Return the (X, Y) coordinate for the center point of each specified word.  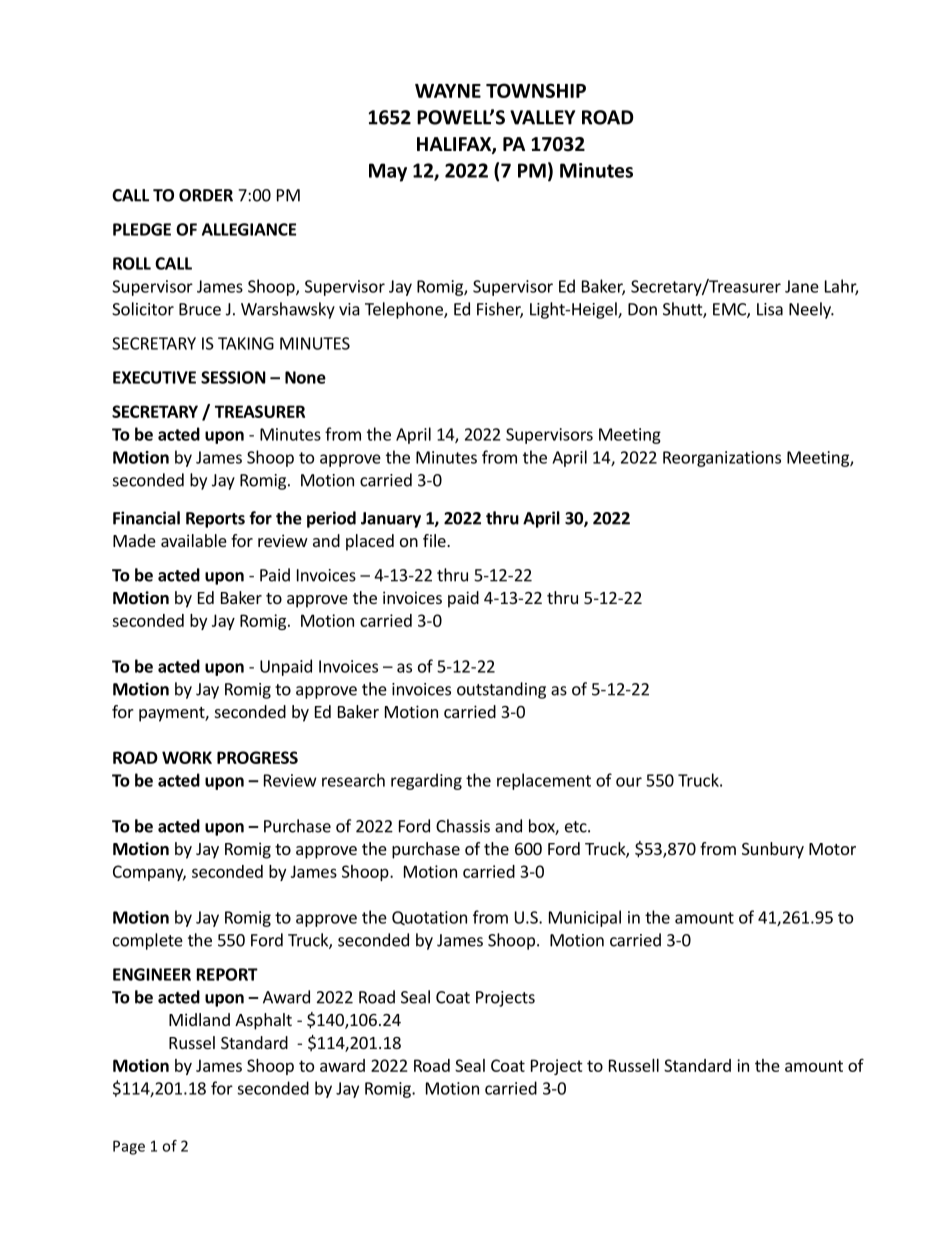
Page (129, 1147)
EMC (730, 310)
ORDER (206, 195)
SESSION (233, 377)
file (435, 540)
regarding (426, 781)
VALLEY (542, 117)
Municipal (585, 918)
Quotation (429, 918)
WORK (187, 757)
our (629, 782)
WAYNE (448, 91)
